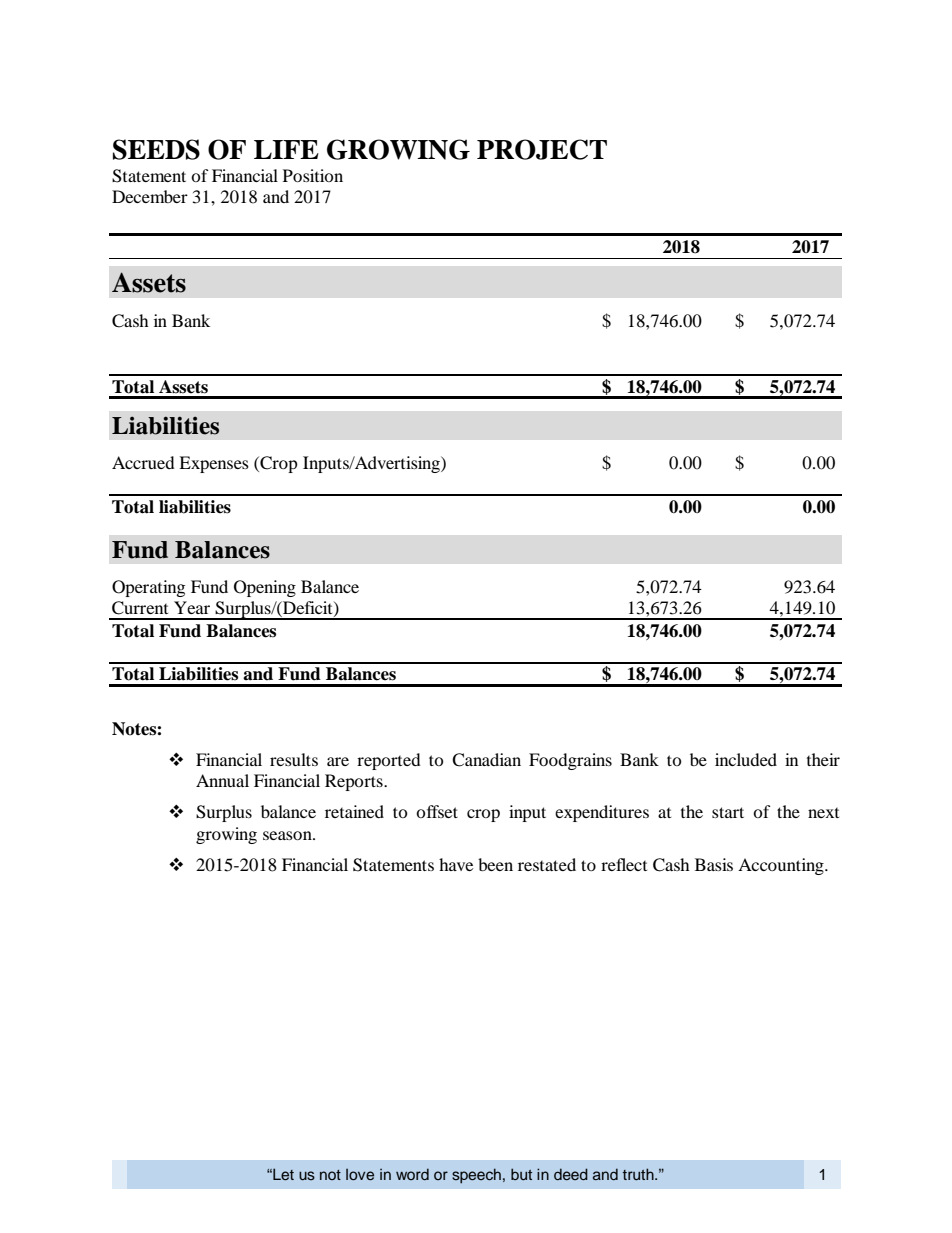  I want to click on included, so click(746, 759).
